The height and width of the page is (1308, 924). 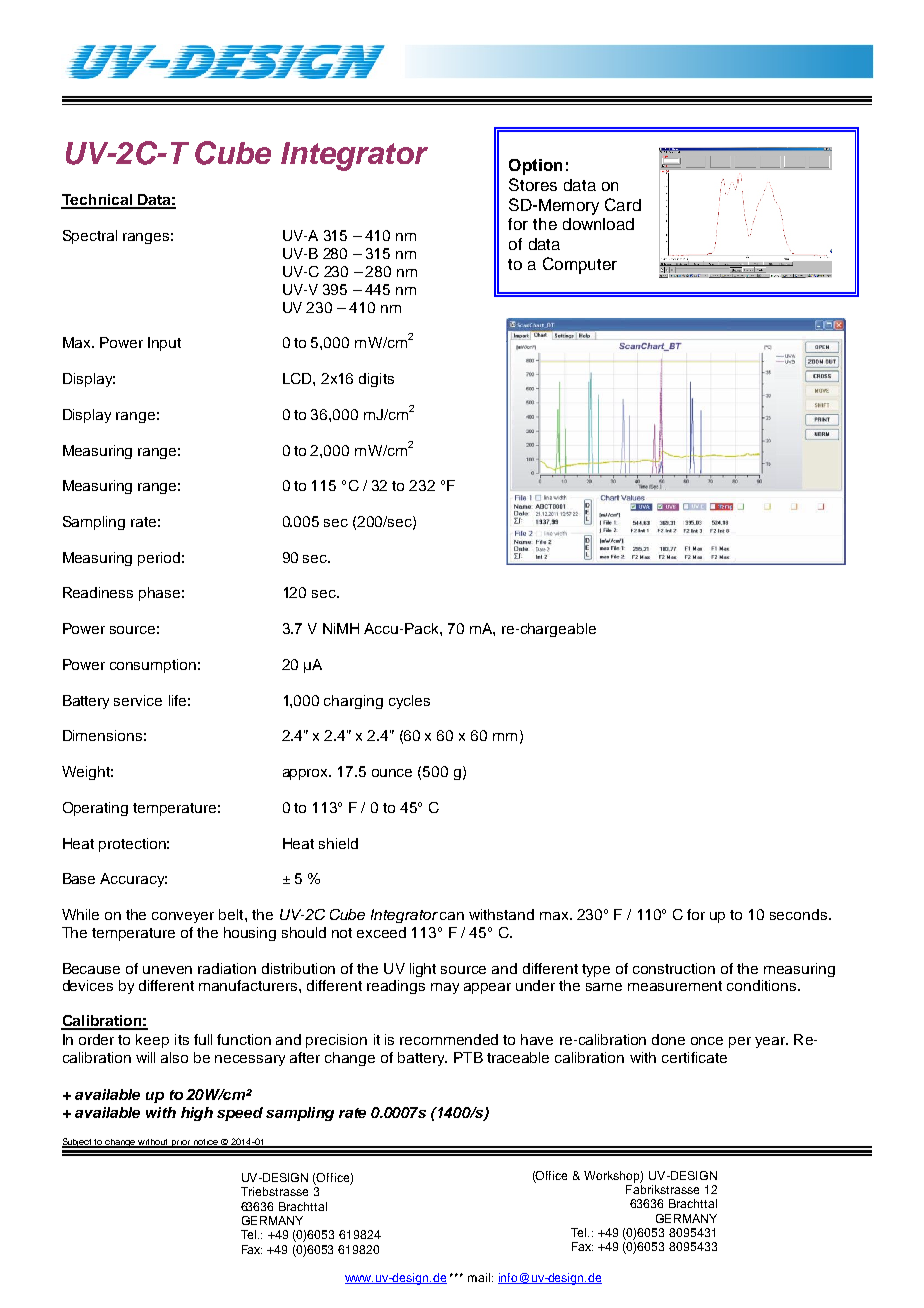 What do you see at coordinates (480, 1277) in the page?
I see `mail` at bounding box center [480, 1277].
